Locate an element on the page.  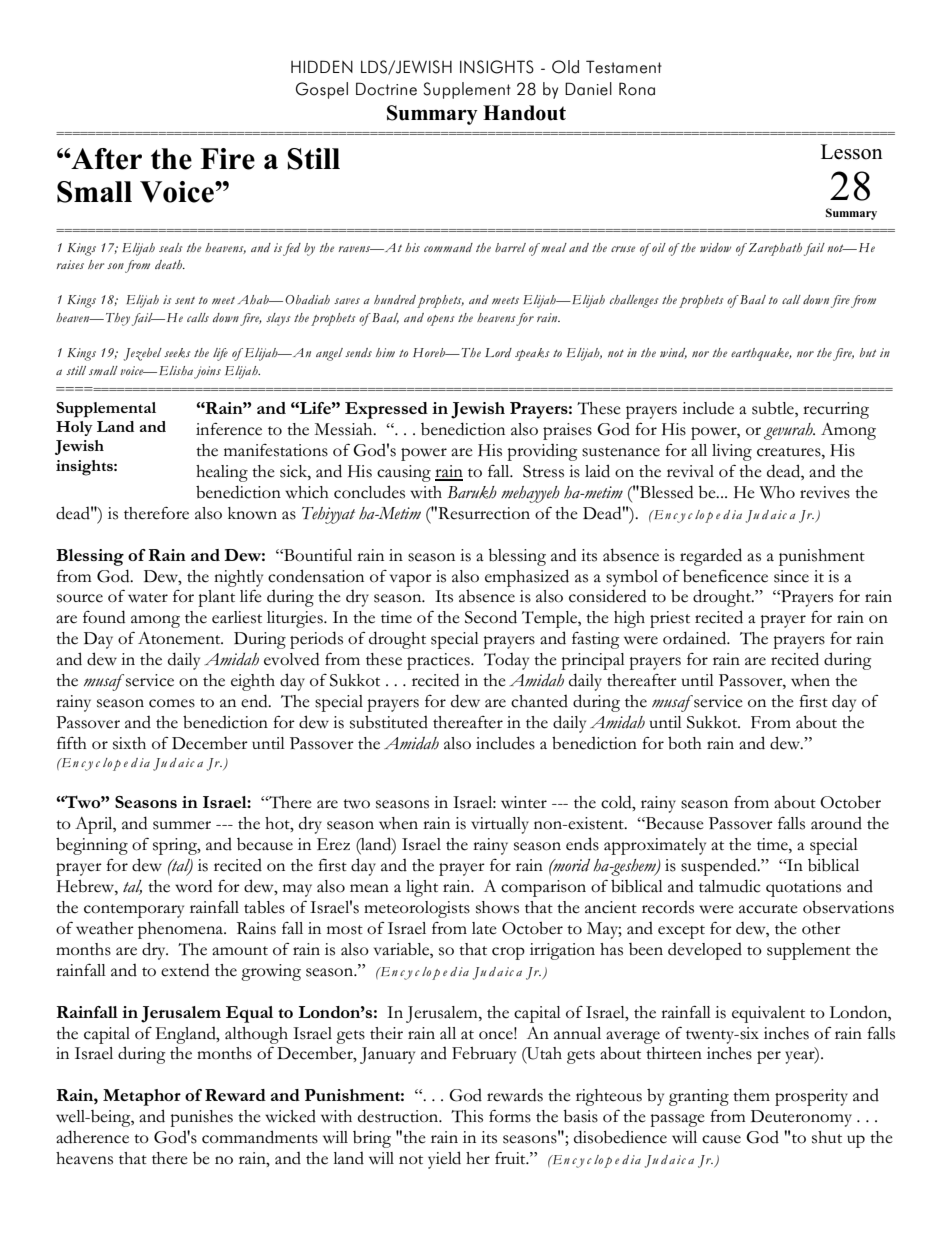
Lesson is located at coordinates (852, 152).
